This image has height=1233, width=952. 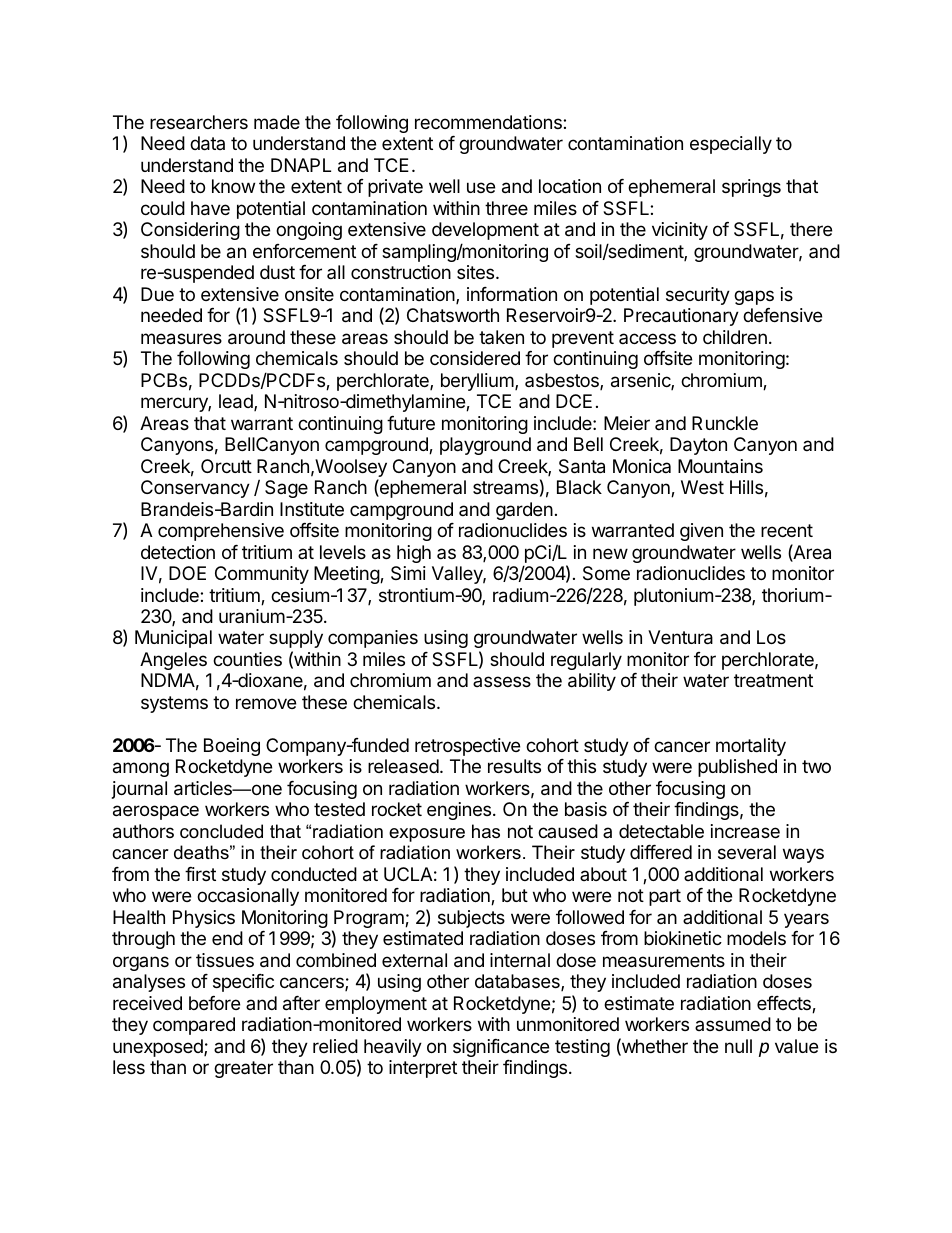 I want to click on recommendations, so click(x=489, y=122).
